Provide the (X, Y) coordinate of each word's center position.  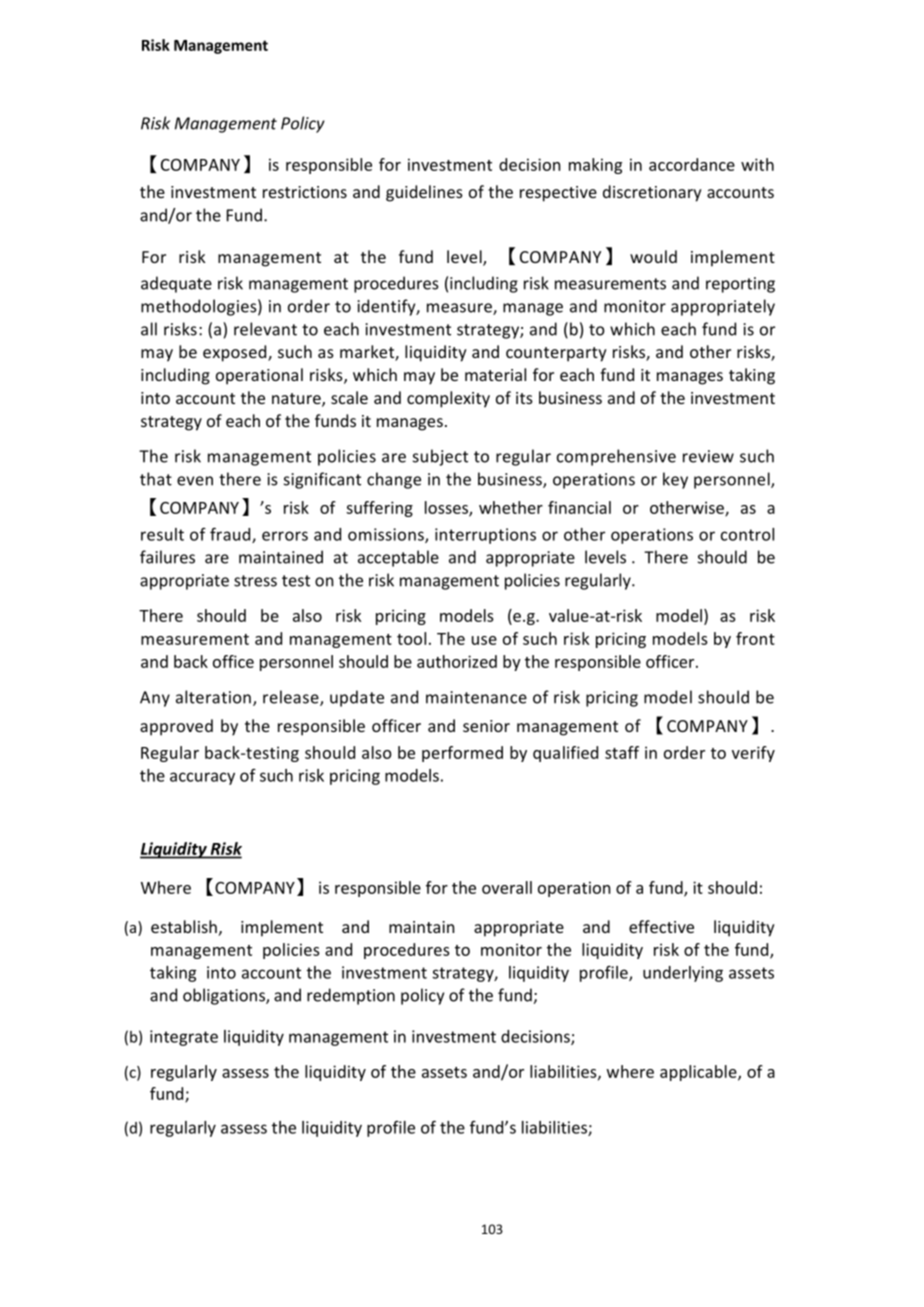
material (495, 374)
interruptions (485, 536)
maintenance (476, 697)
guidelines (424, 193)
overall (507, 887)
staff (622, 752)
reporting (740, 285)
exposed (236, 353)
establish (184, 926)
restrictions (305, 192)
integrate (184, 1038)
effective (661, 926)
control (747, 534)
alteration (213, 697)
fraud (231, 535)
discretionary (652, 193)
